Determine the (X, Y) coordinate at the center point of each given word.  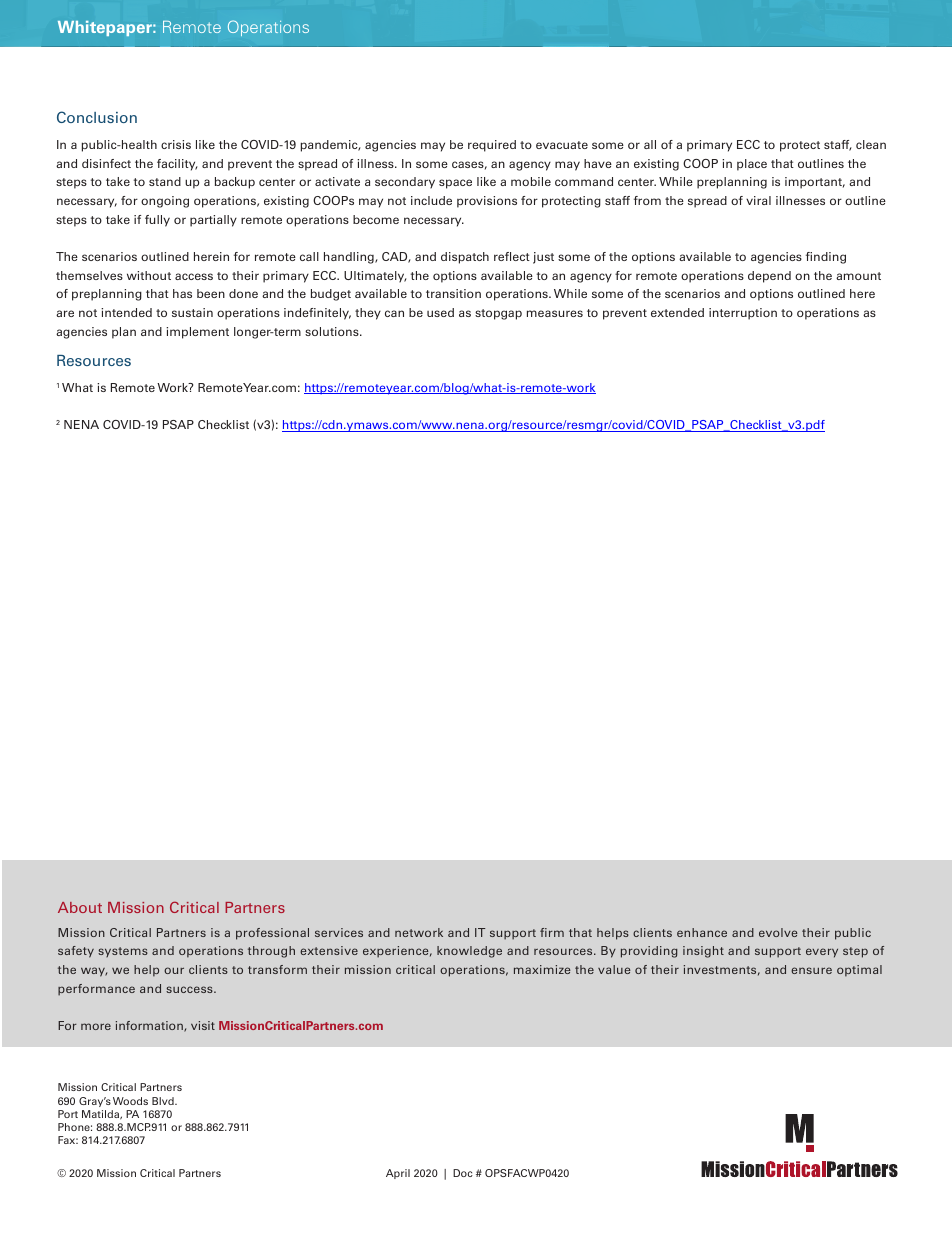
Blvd (164, 1101)
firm (552, 932)
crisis (176, 144)
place (752, 165)
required (492, 146)
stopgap (498, 314)
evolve (778, 932)
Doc (463, 1173)
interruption (743, 314)
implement (197, 333)
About (80, 907)
